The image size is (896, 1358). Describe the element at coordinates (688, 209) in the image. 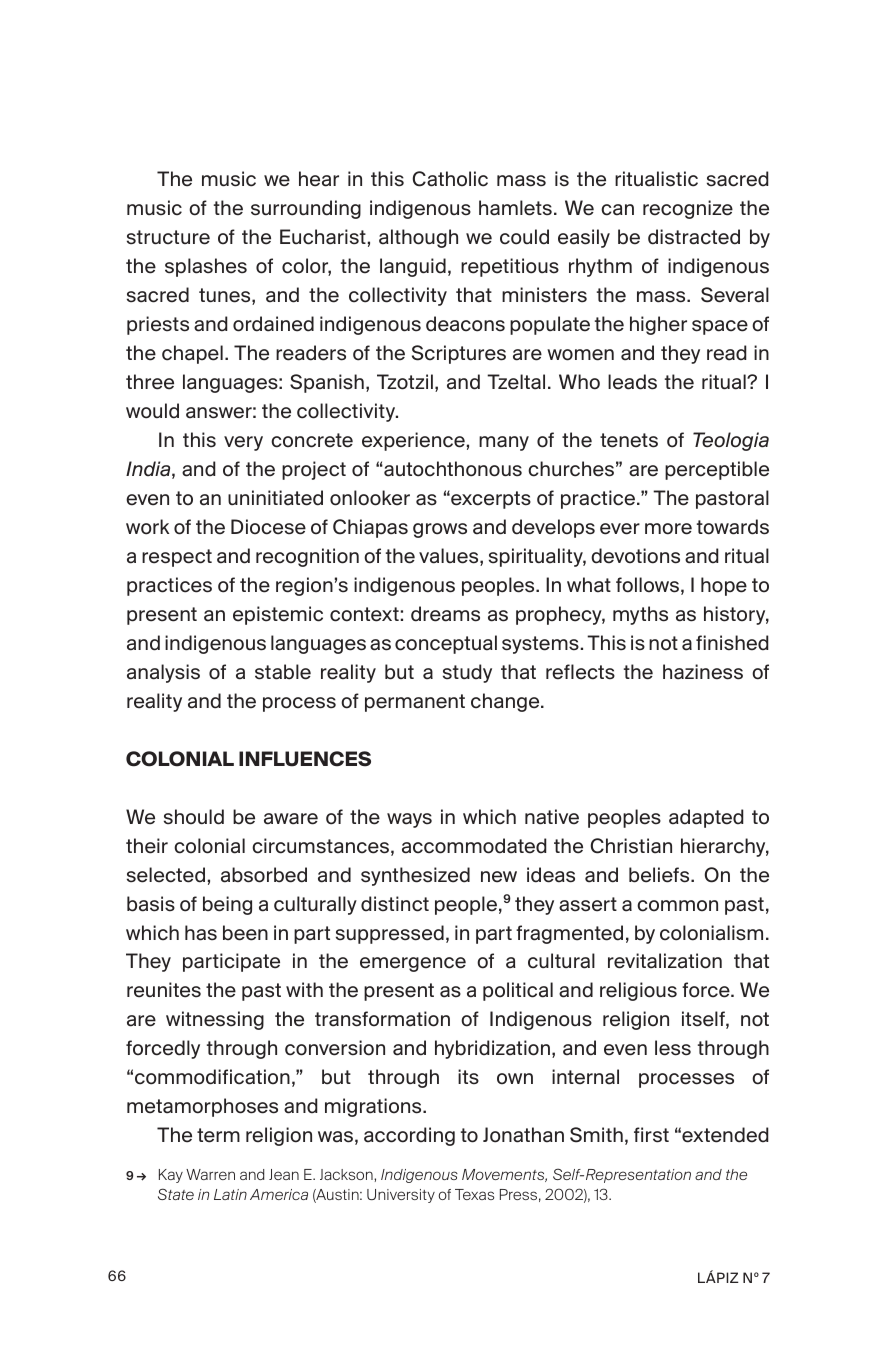

I see `recognize` at that location.
